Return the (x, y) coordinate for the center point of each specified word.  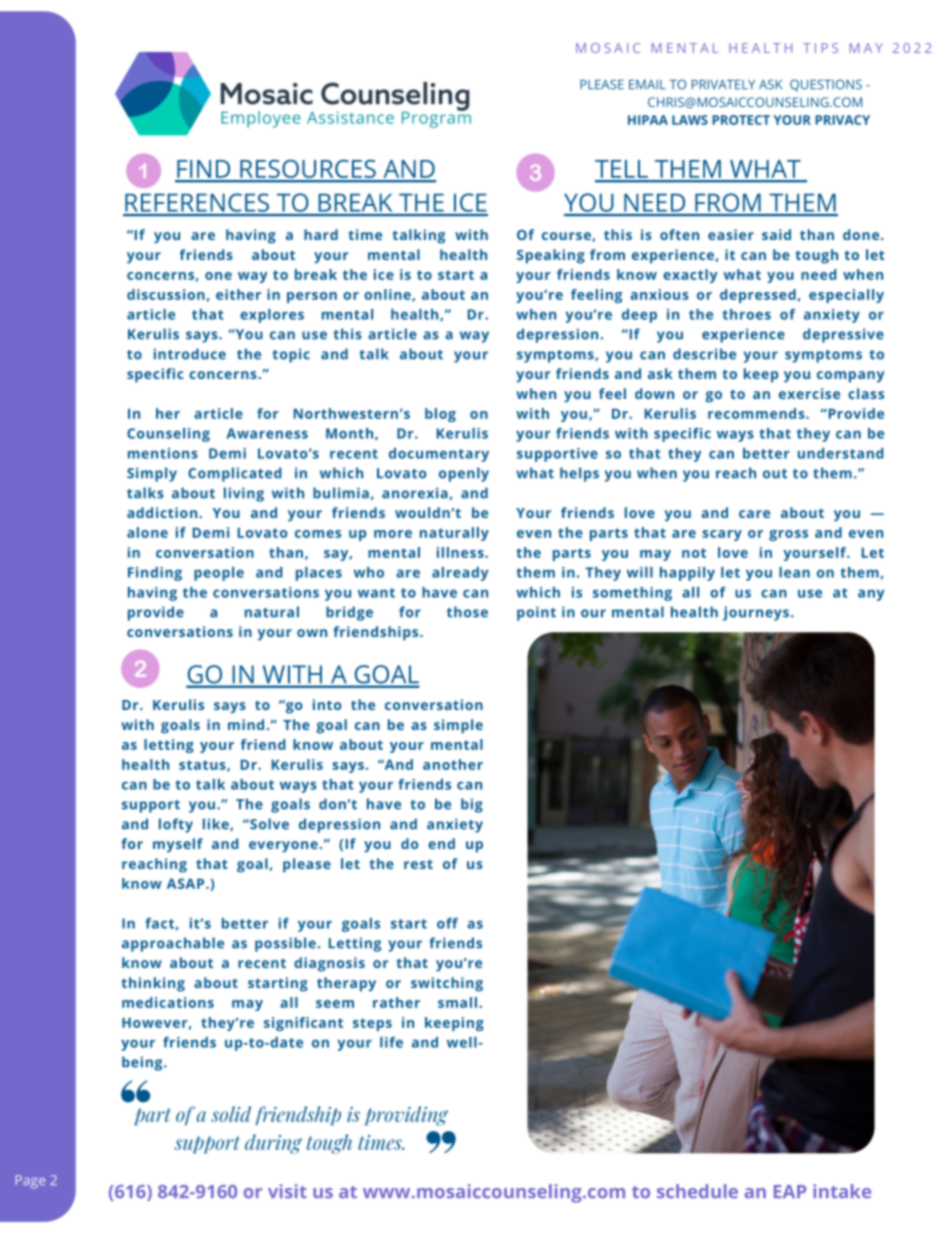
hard (321, 234)
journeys (756, 613)
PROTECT (741, 120)
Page (30, 1182)
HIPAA (648, 120)
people (219, 574)
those (467, 612)
